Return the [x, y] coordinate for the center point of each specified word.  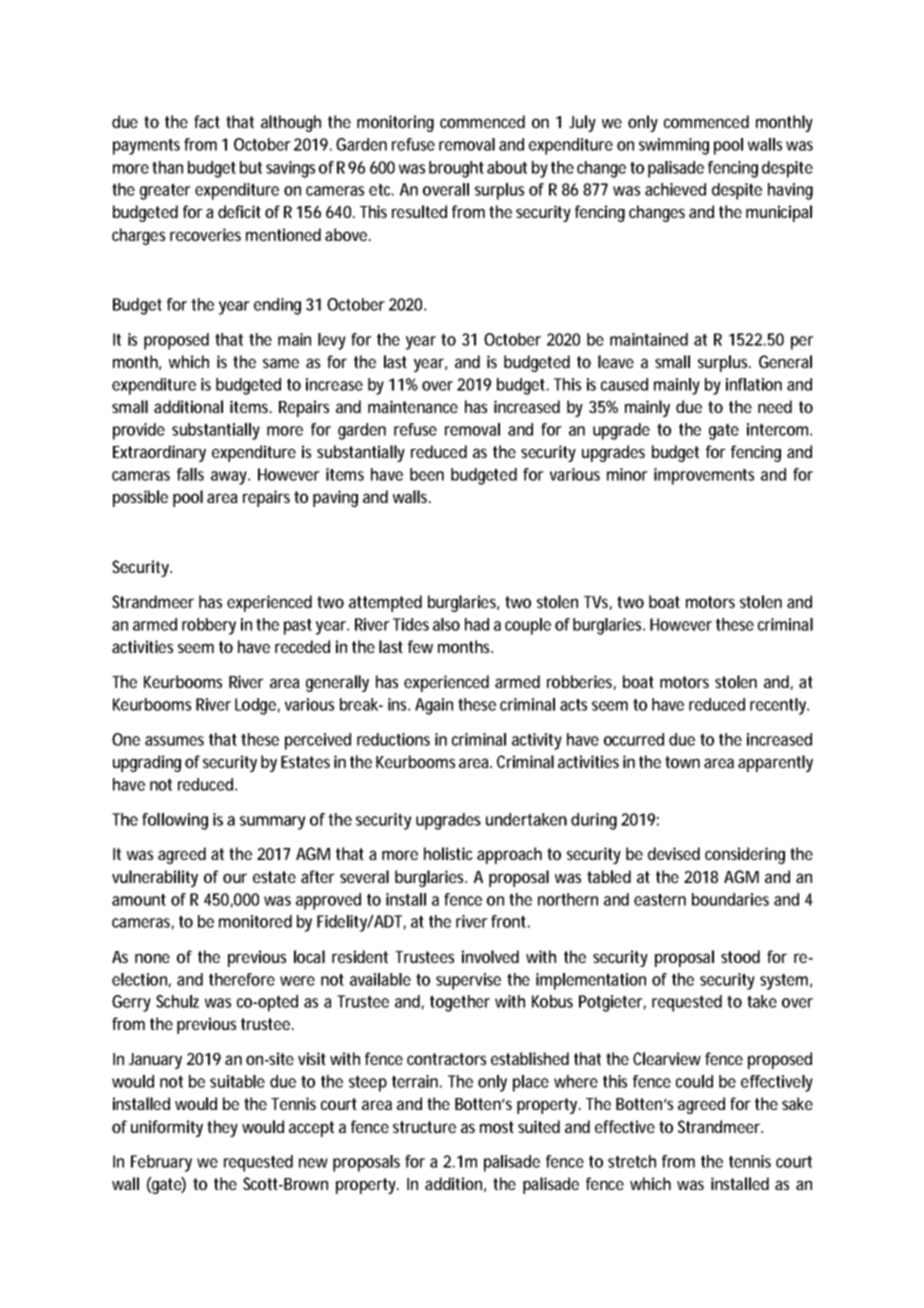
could [694, 1081]
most [497, 1127]
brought [456, 169]
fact [207, 121]
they [222, 1128]
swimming [674, 146]
